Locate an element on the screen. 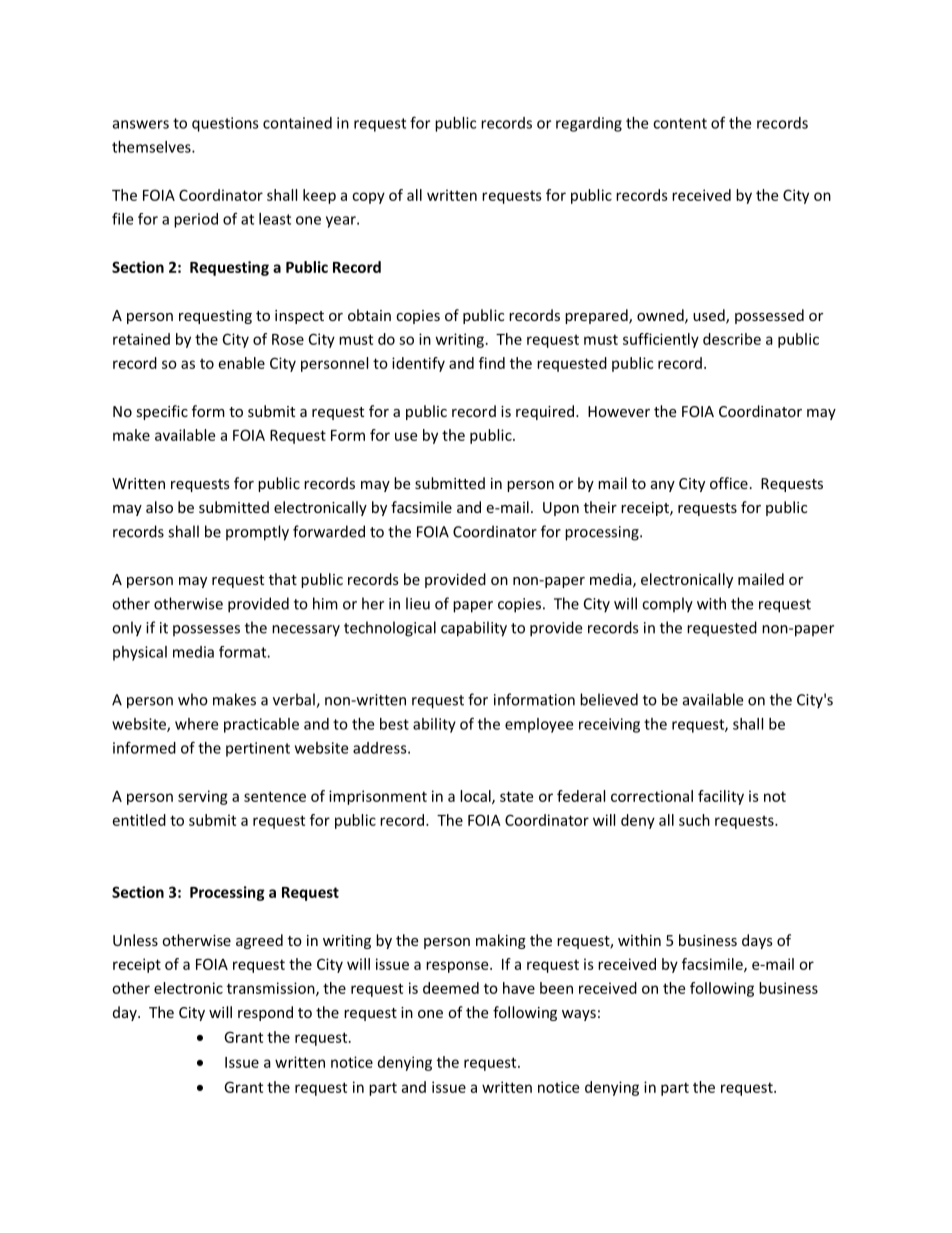 The height and width of the screenshot is (1233, 952). specific is located at coordinates (162, 412).
